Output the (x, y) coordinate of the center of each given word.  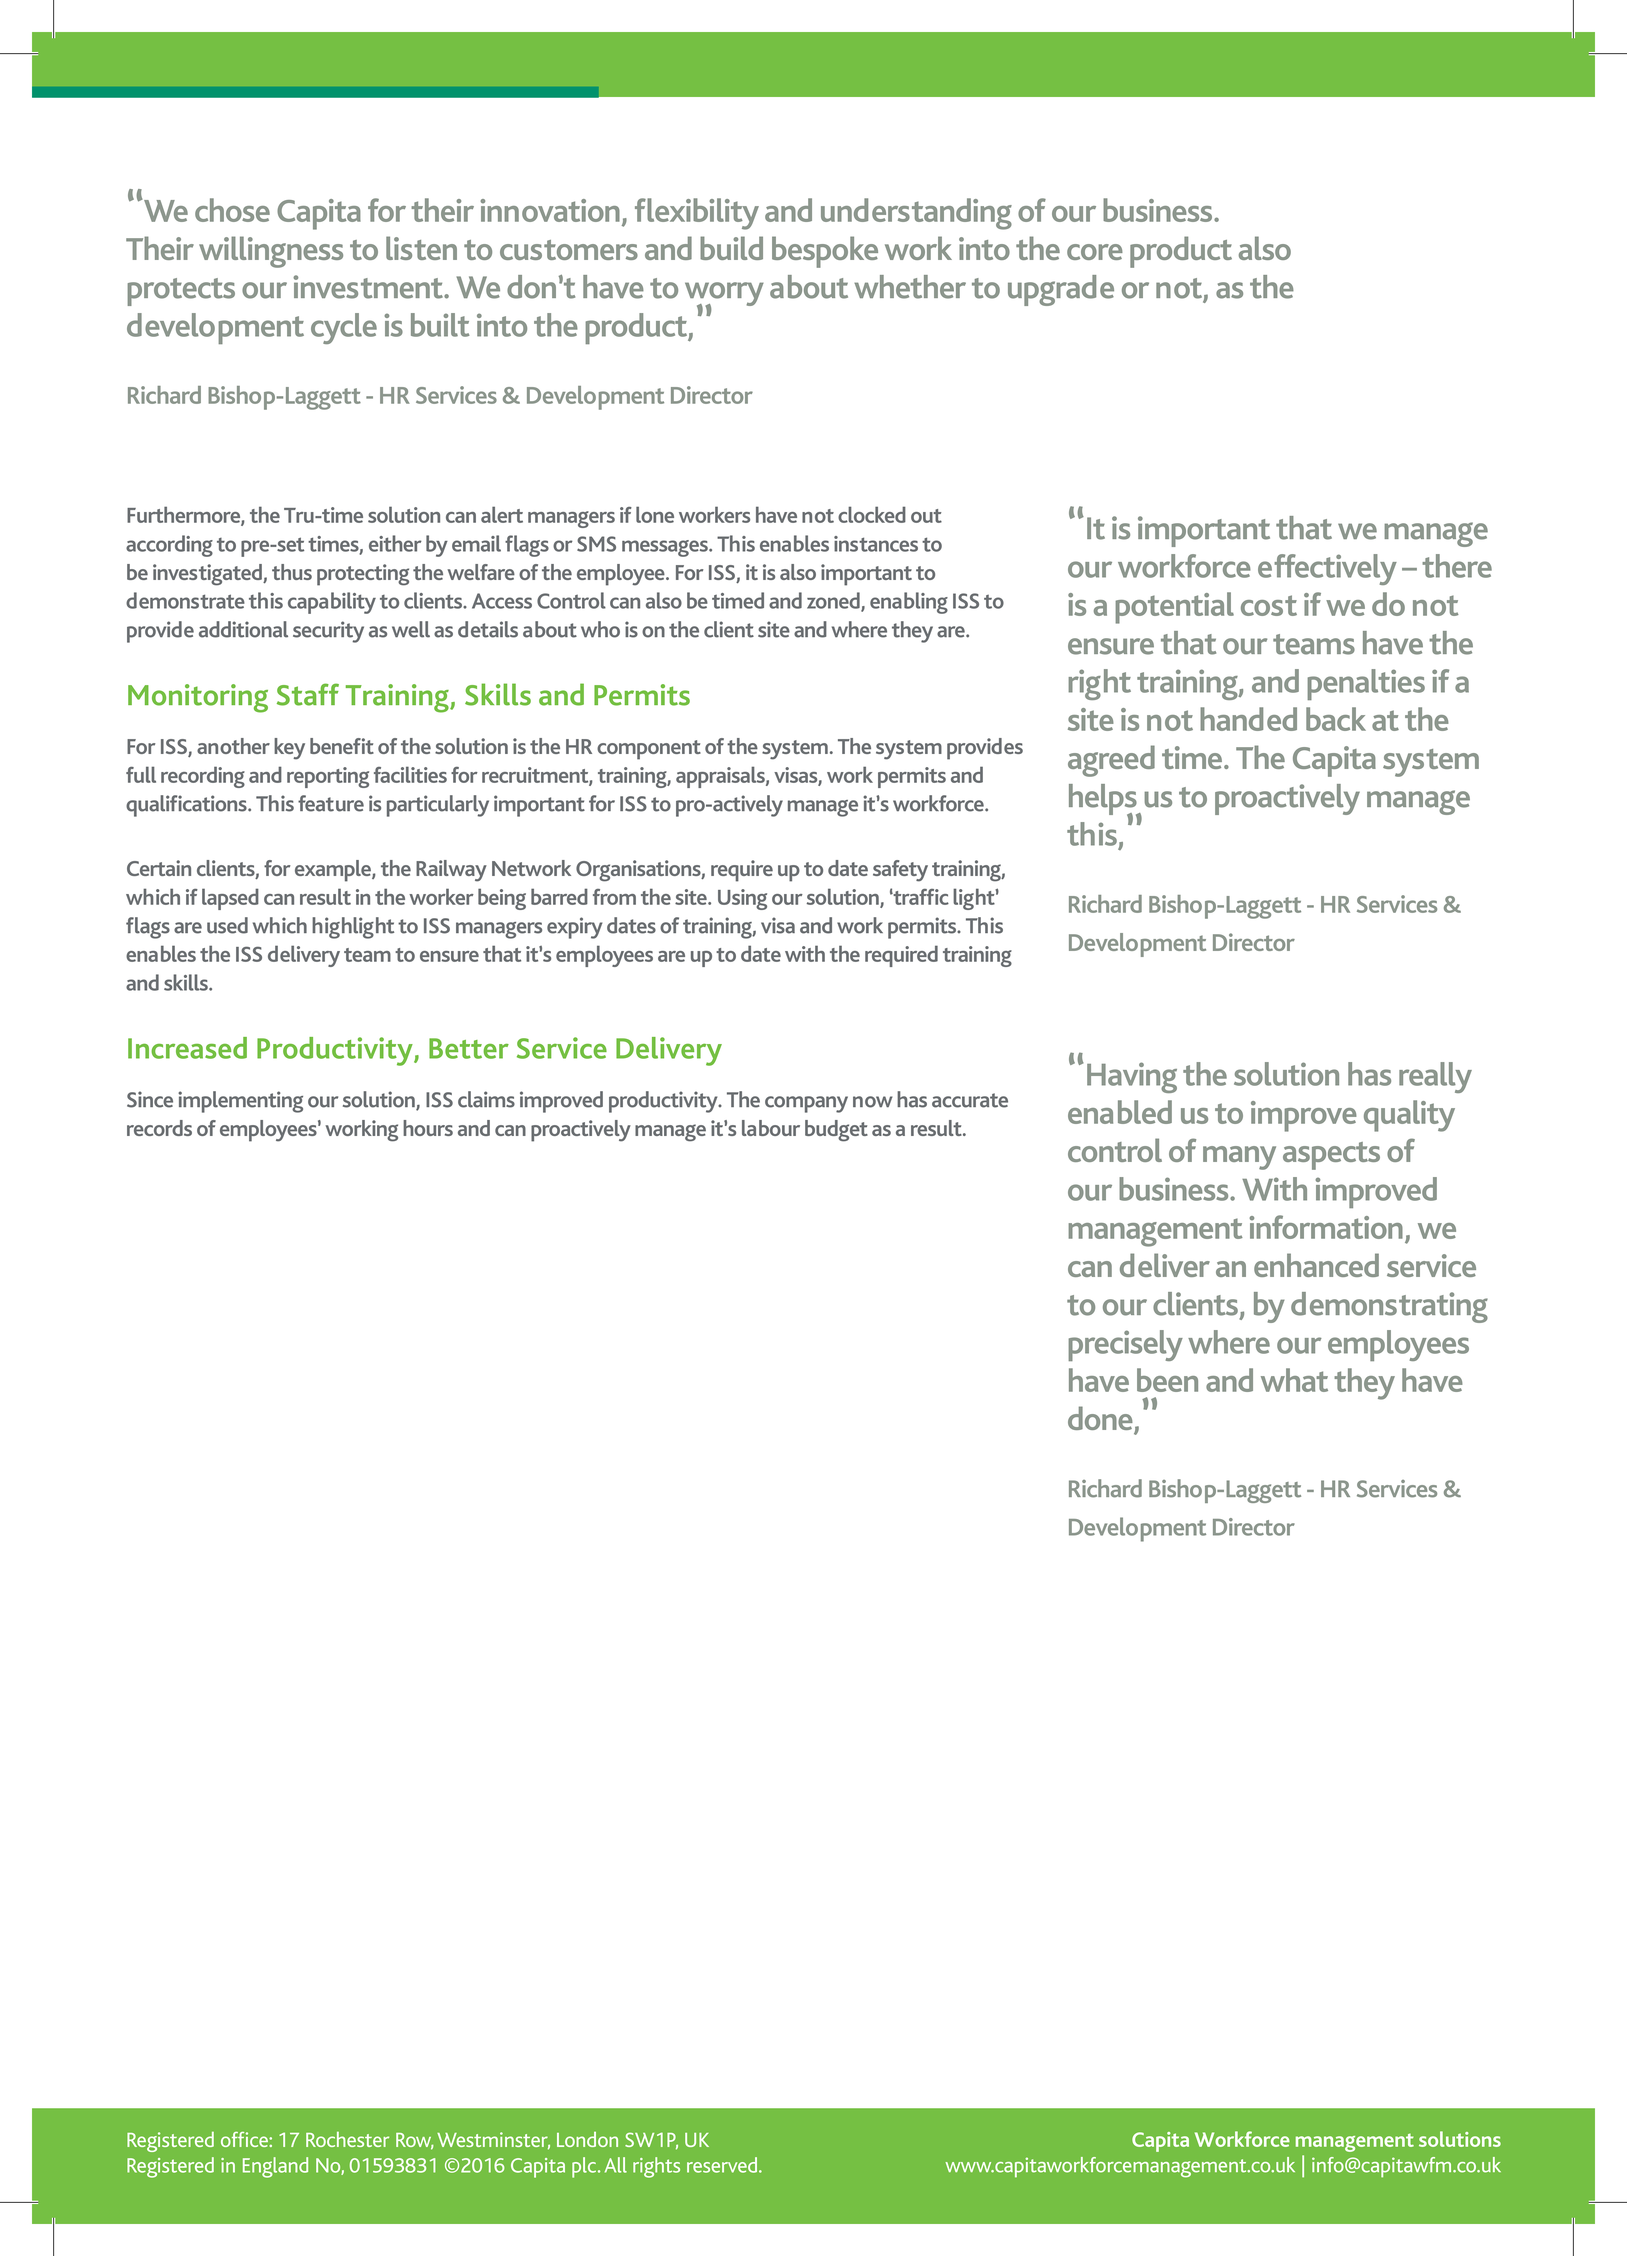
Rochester (347, 2139)
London (587, 2139)
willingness (271, 252)
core (1095, 252)
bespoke (825, 252)
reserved (723, 2165)
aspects (1331, 1156)
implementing (240, 1102)
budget (836, 1131)
